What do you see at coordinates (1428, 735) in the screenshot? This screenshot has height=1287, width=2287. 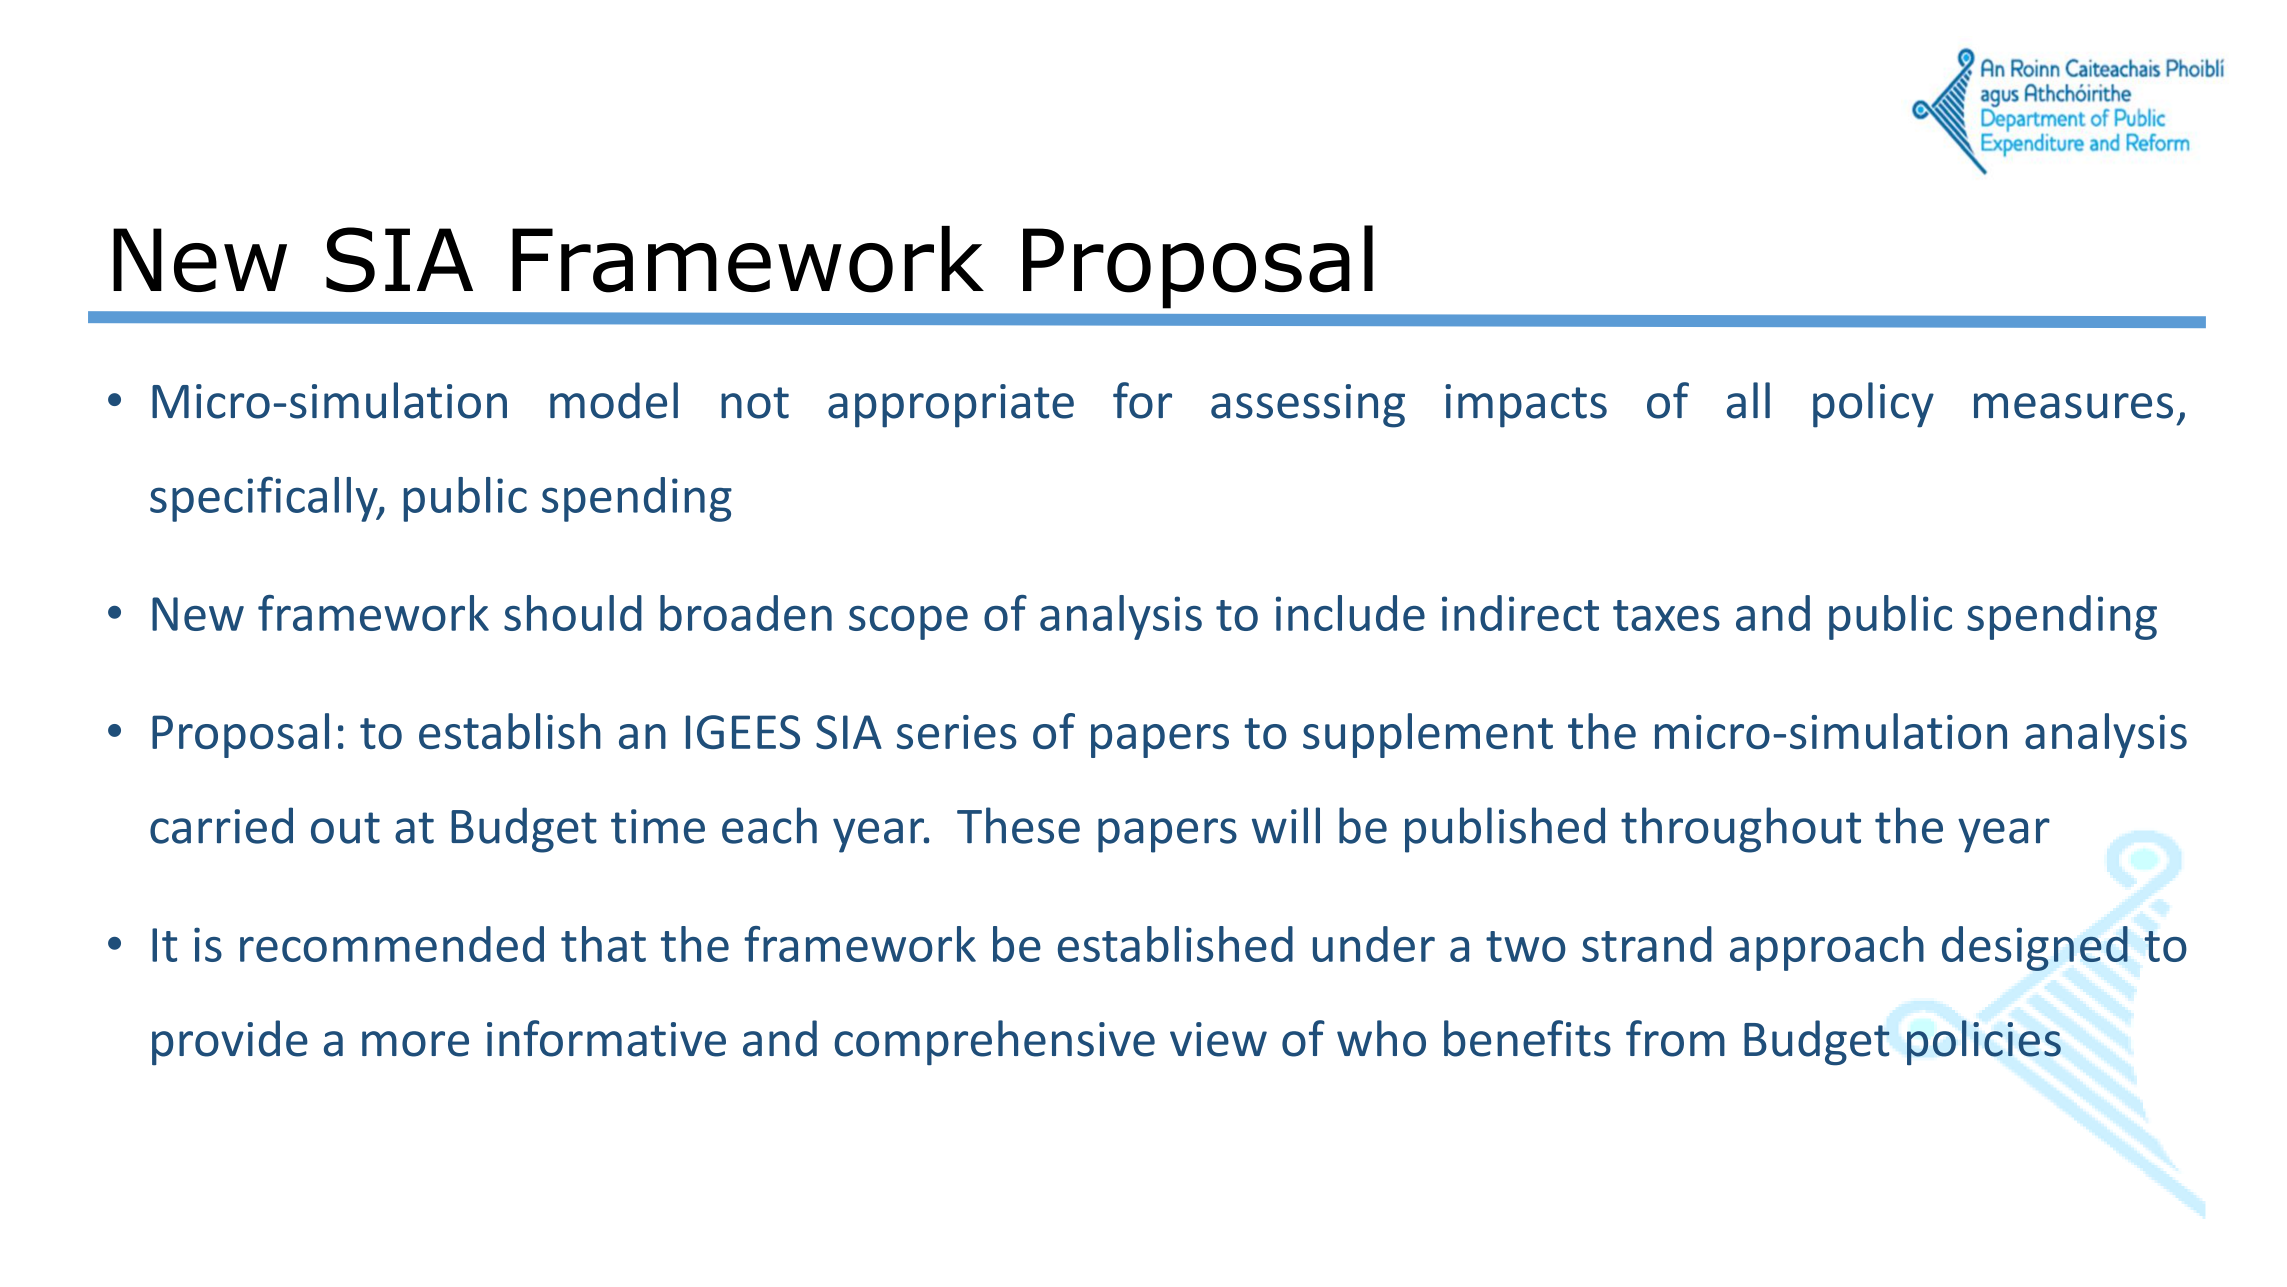 I see `supplement` at bounding box center [1428, 735].
